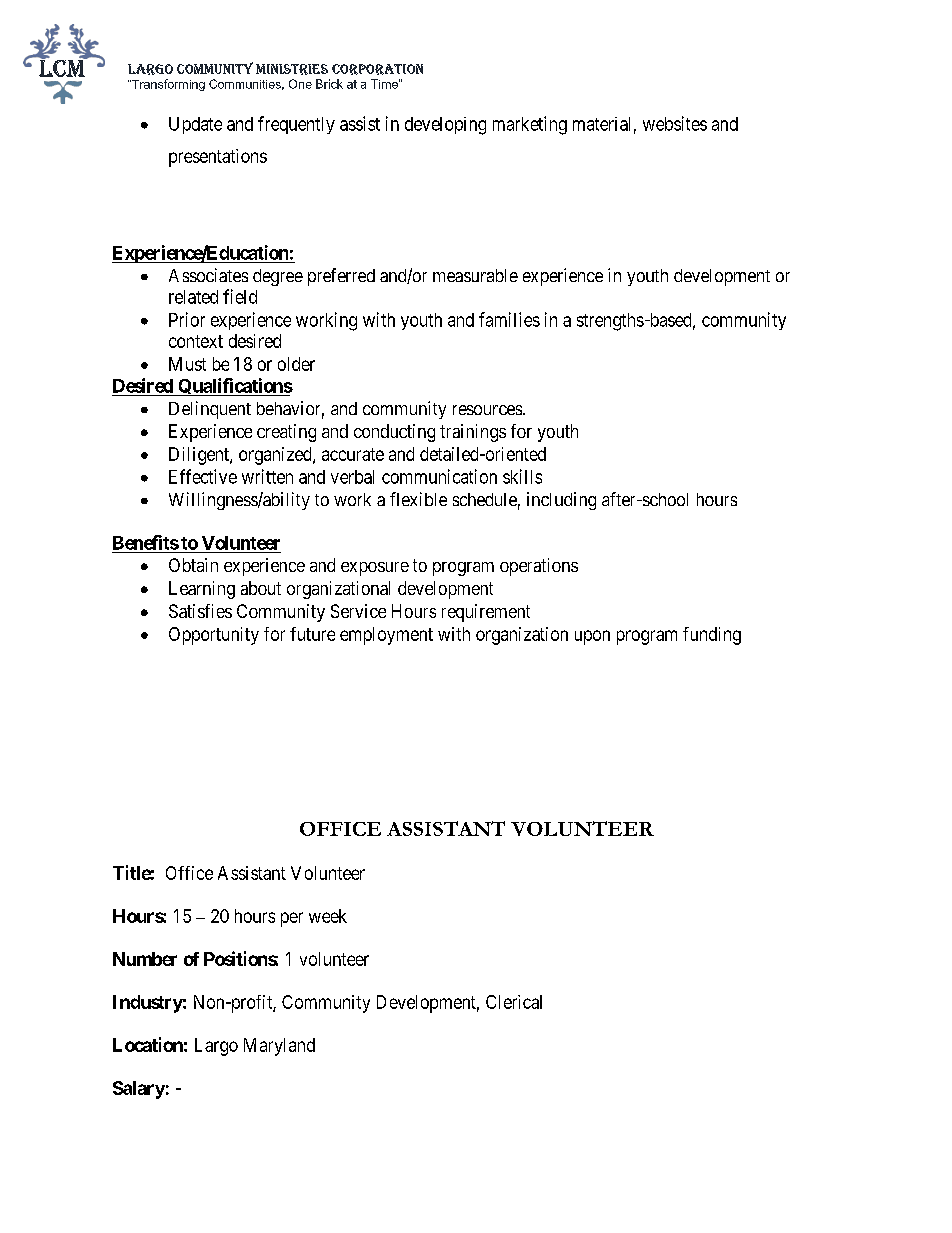  Describe the element at coordinates (377, 69) in the screenshot. I see `Corporation` at that location.
